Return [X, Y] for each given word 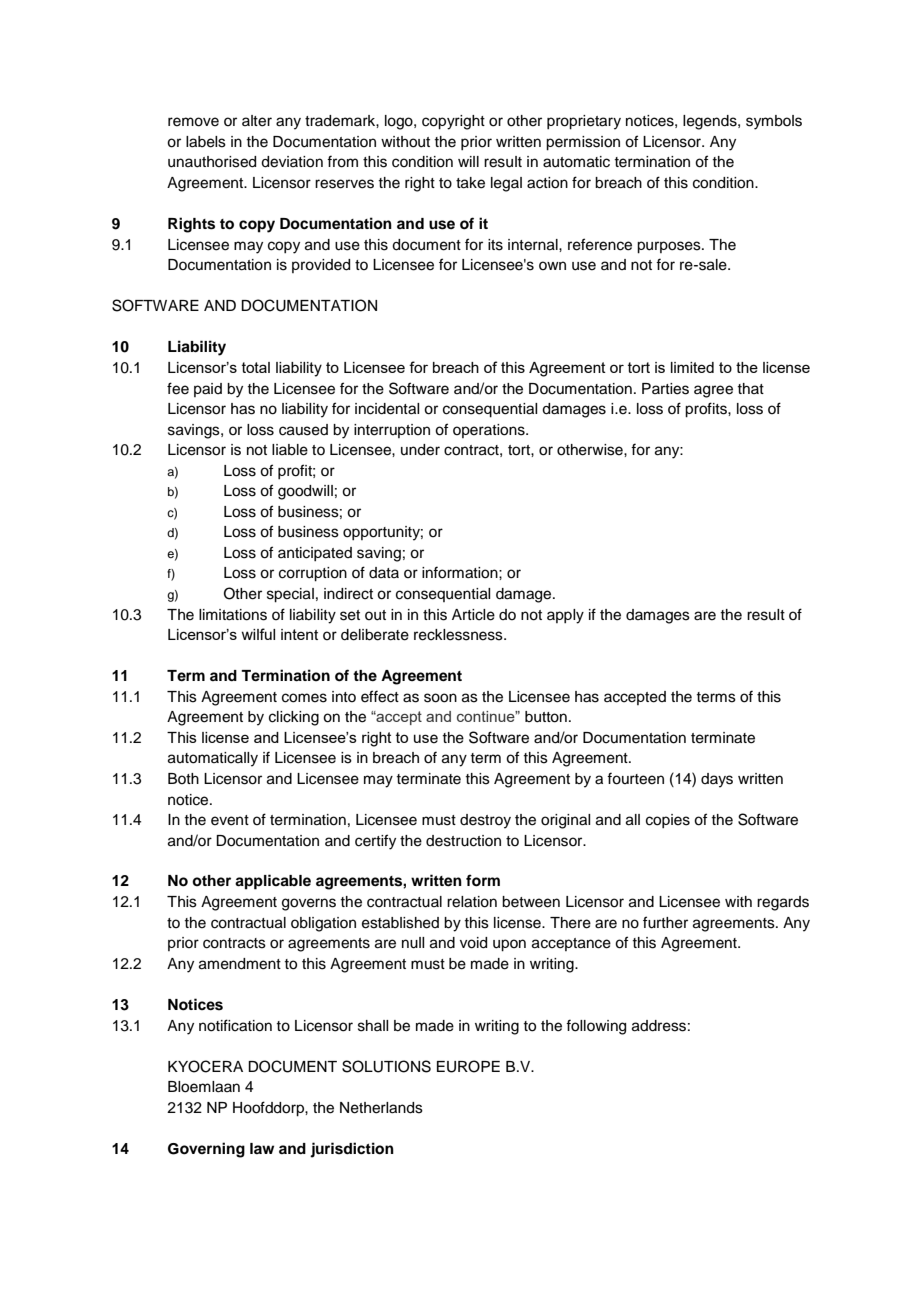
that [750, 388]
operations [490, 431]
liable [290, 450]
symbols [774, 122]
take [470, 183]
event [230, 820]
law [262, 1148]
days [717, 780]
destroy [485, 821]
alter [257, 121]
